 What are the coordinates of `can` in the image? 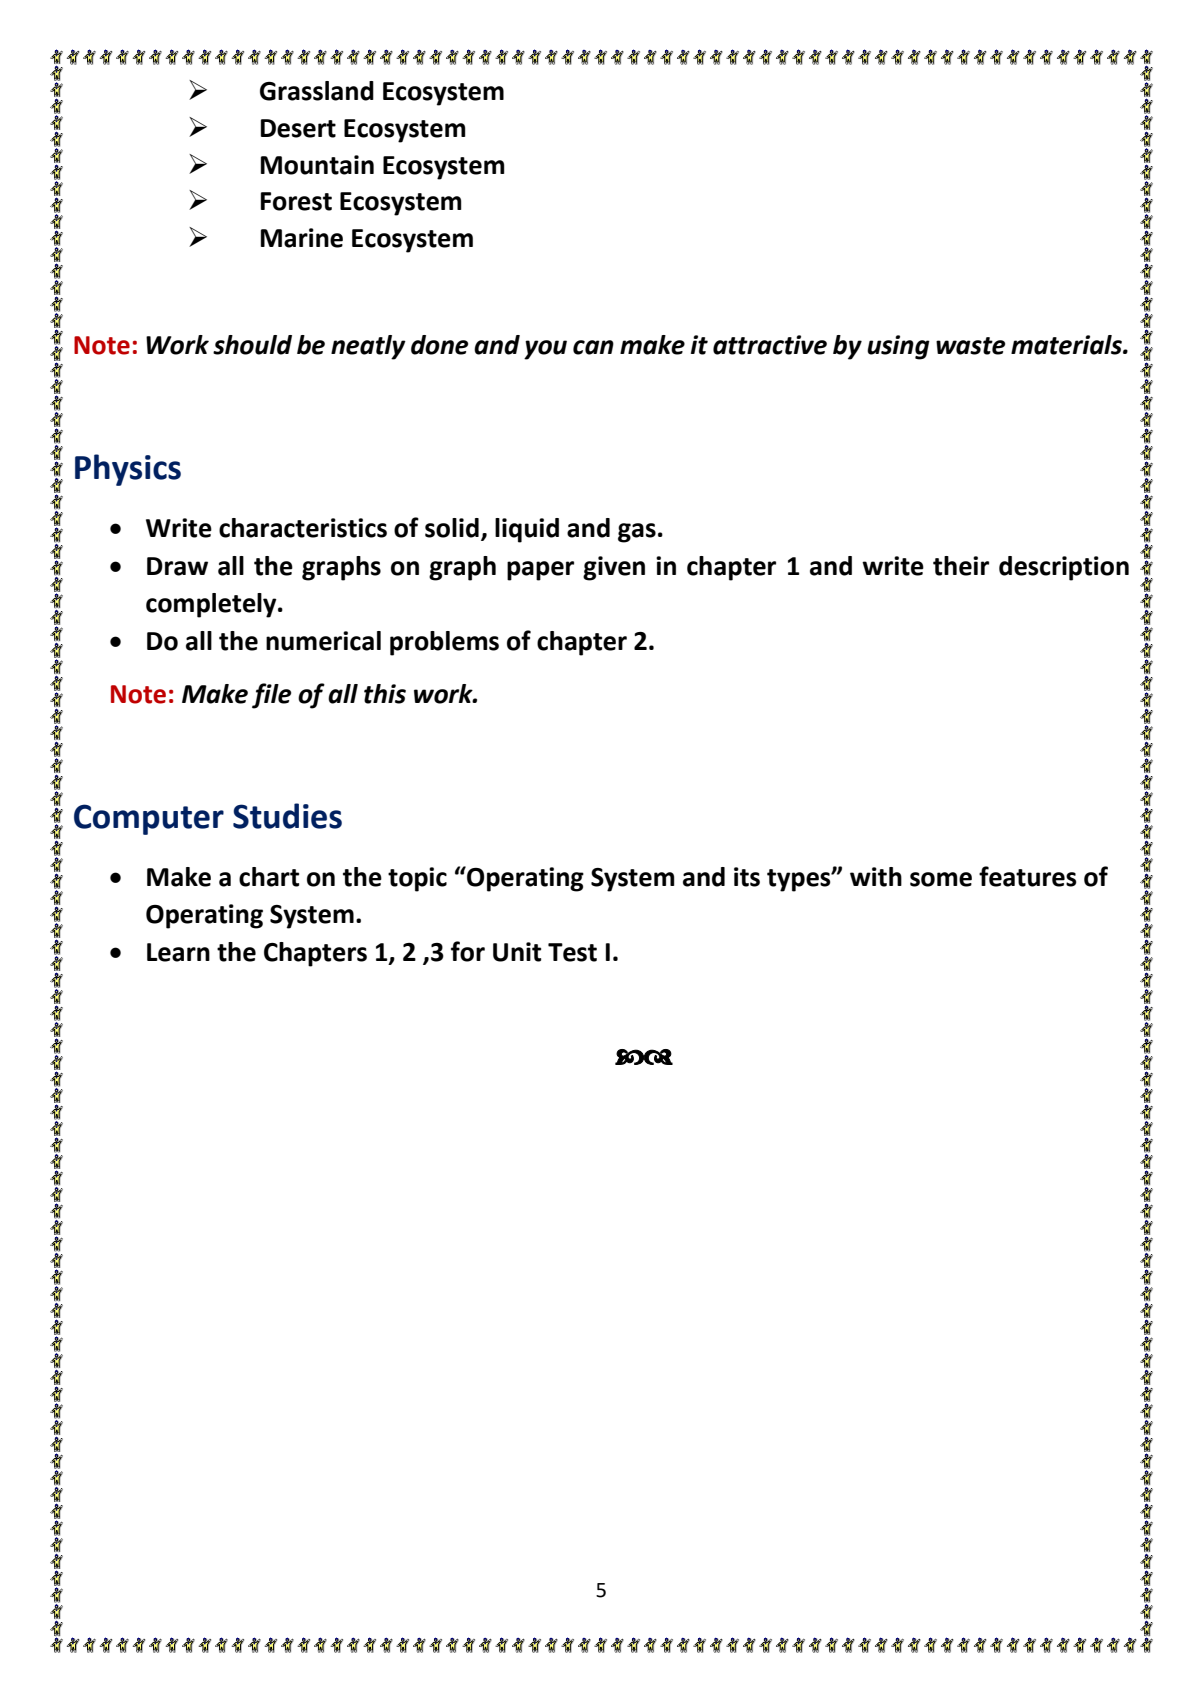 It's located at (593, 347).
